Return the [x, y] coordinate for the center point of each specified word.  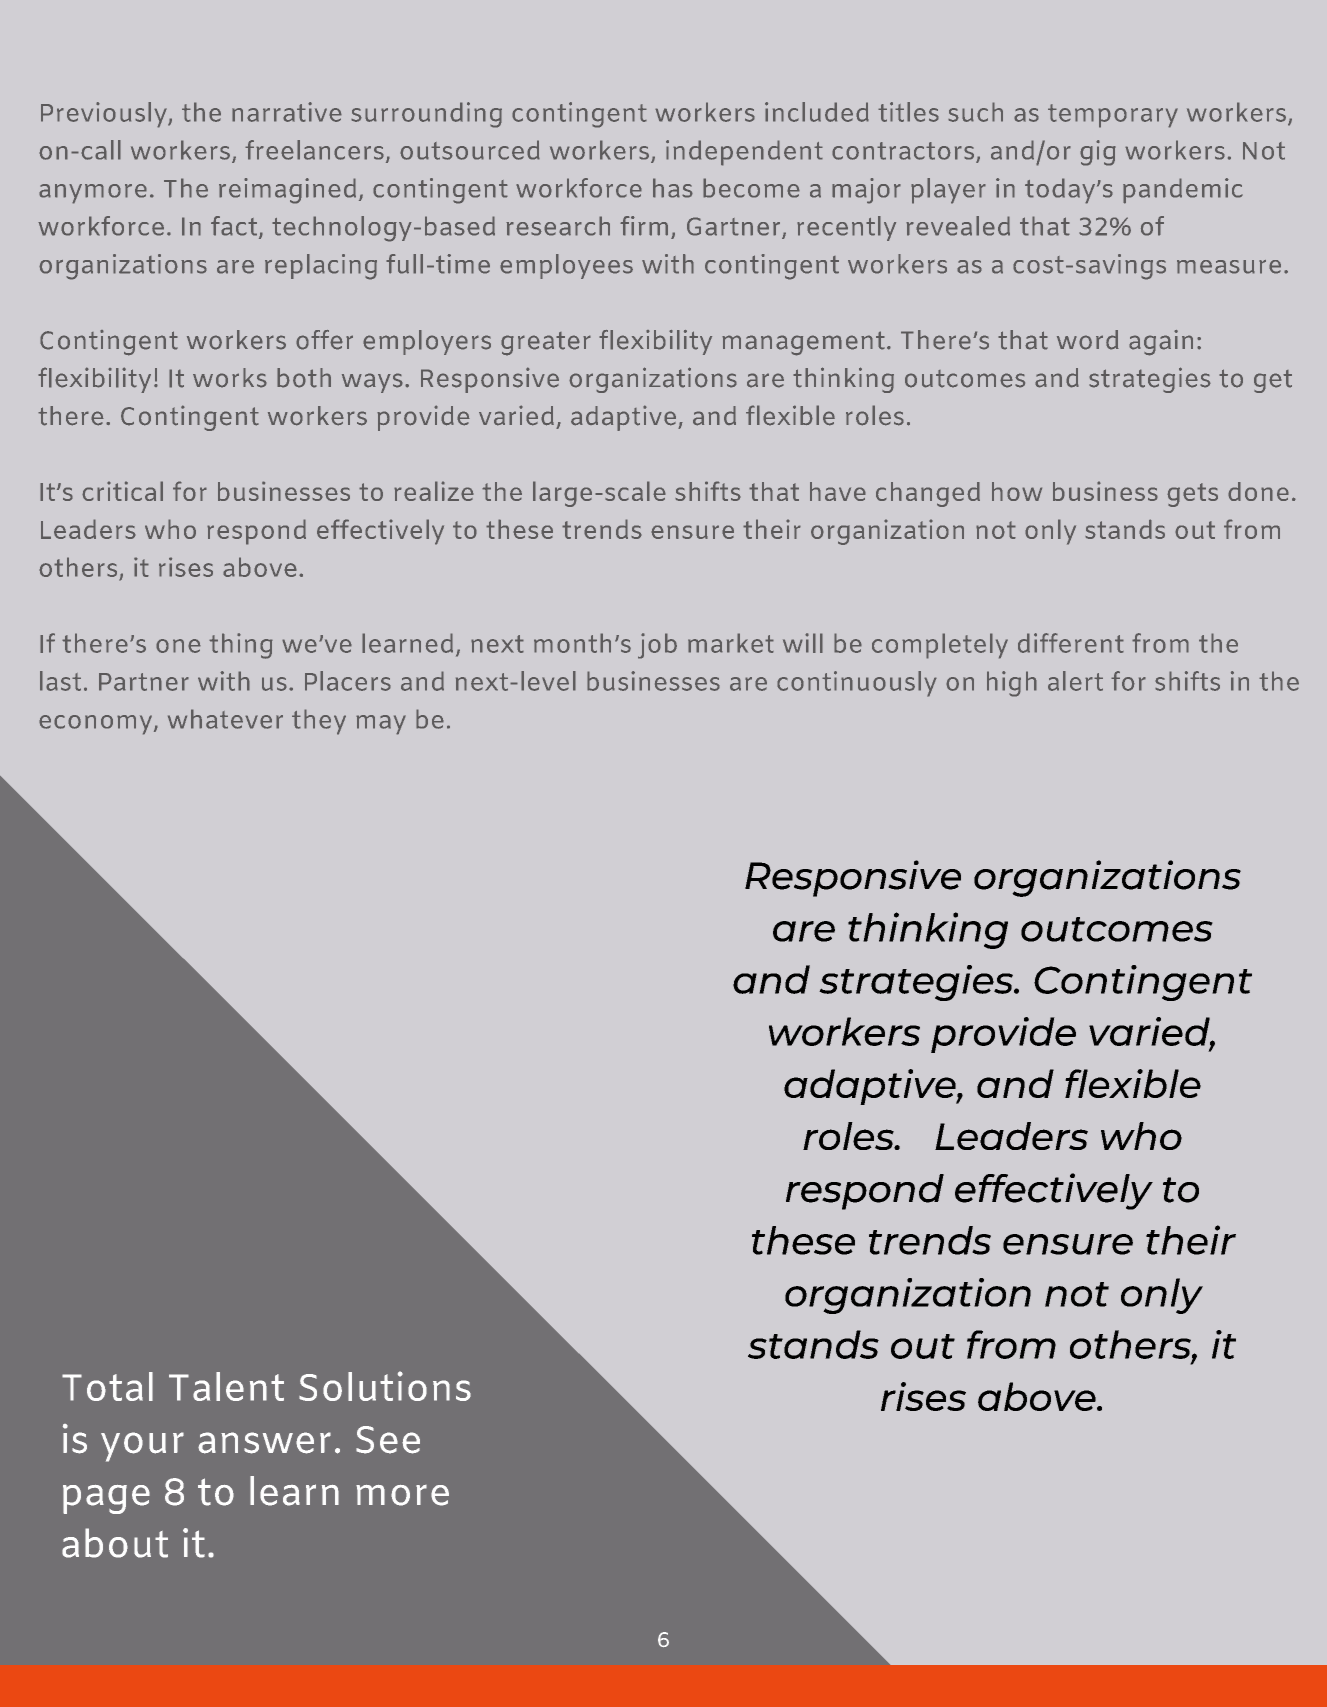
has [673, 188]
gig [1098, 153]
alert [1075, 681]
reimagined [287, 191]
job [657, 646]
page [106, 1499]
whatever [225, 719]
